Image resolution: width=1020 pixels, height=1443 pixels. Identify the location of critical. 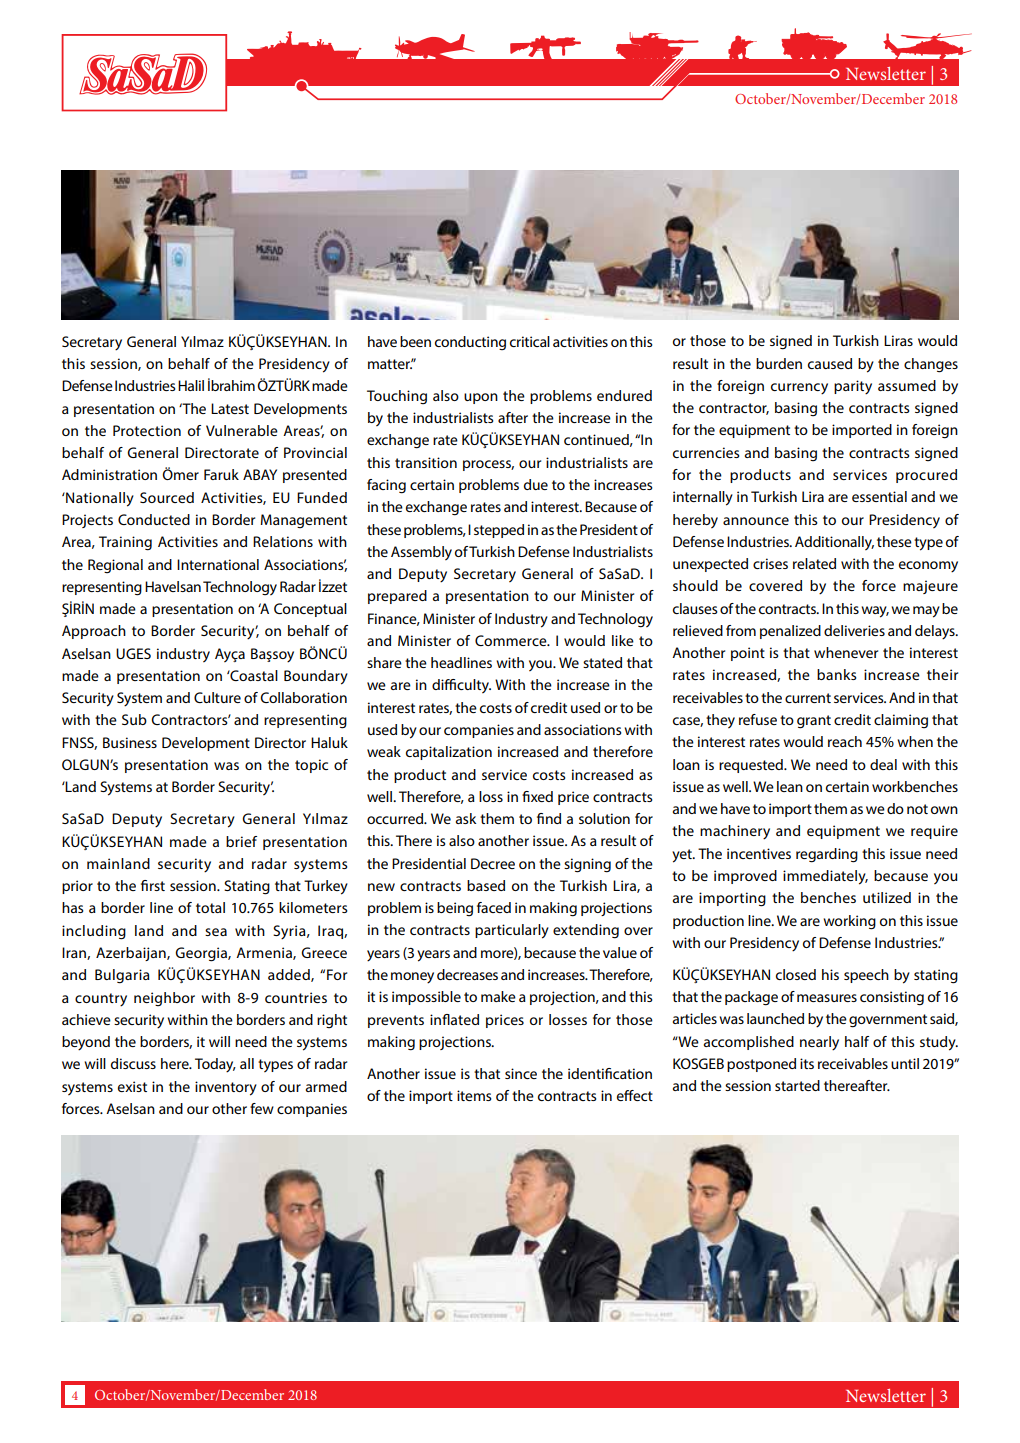
(530, 341).
